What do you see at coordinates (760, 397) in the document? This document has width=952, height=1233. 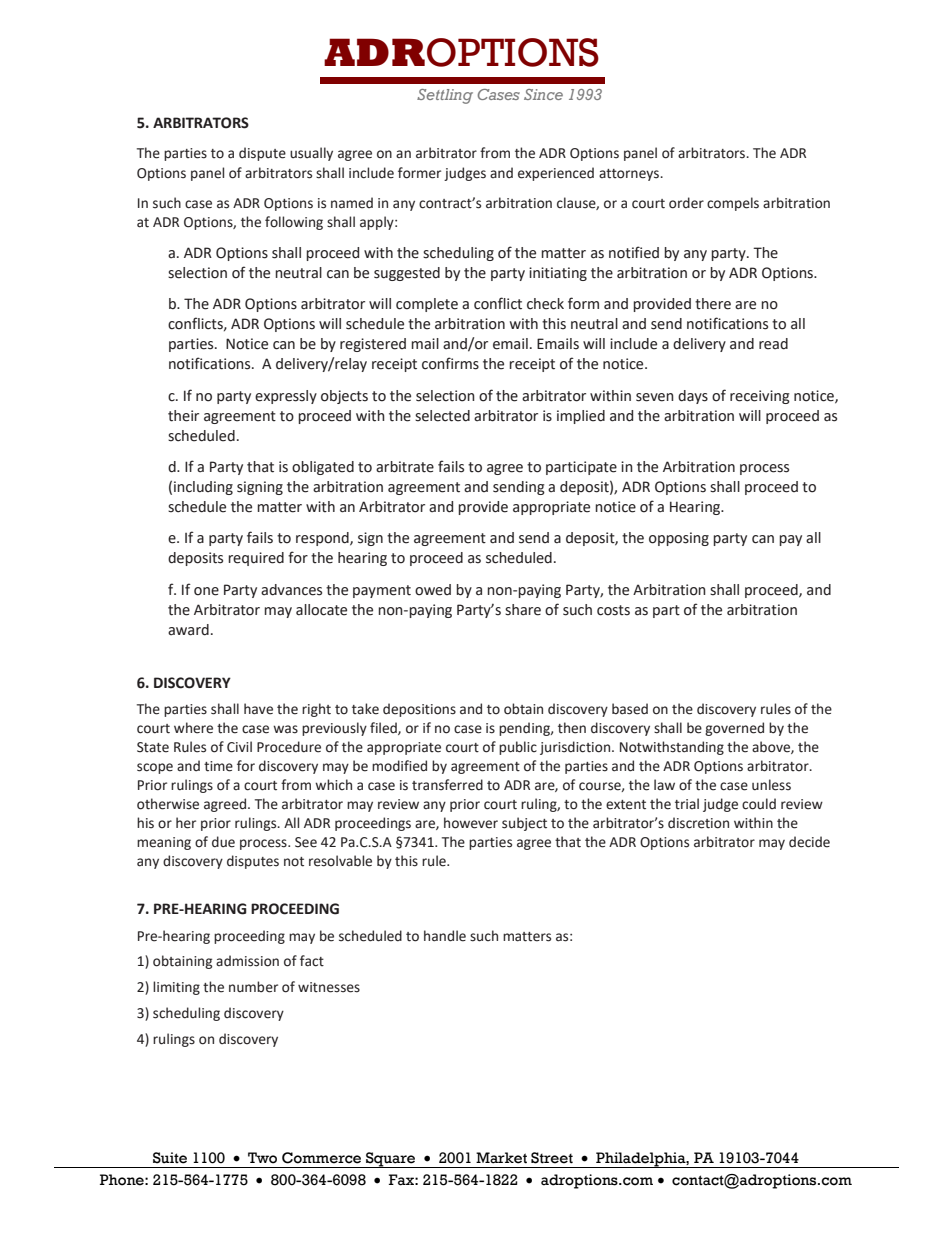 I see `receiving` at bounding box center [760, 397].
